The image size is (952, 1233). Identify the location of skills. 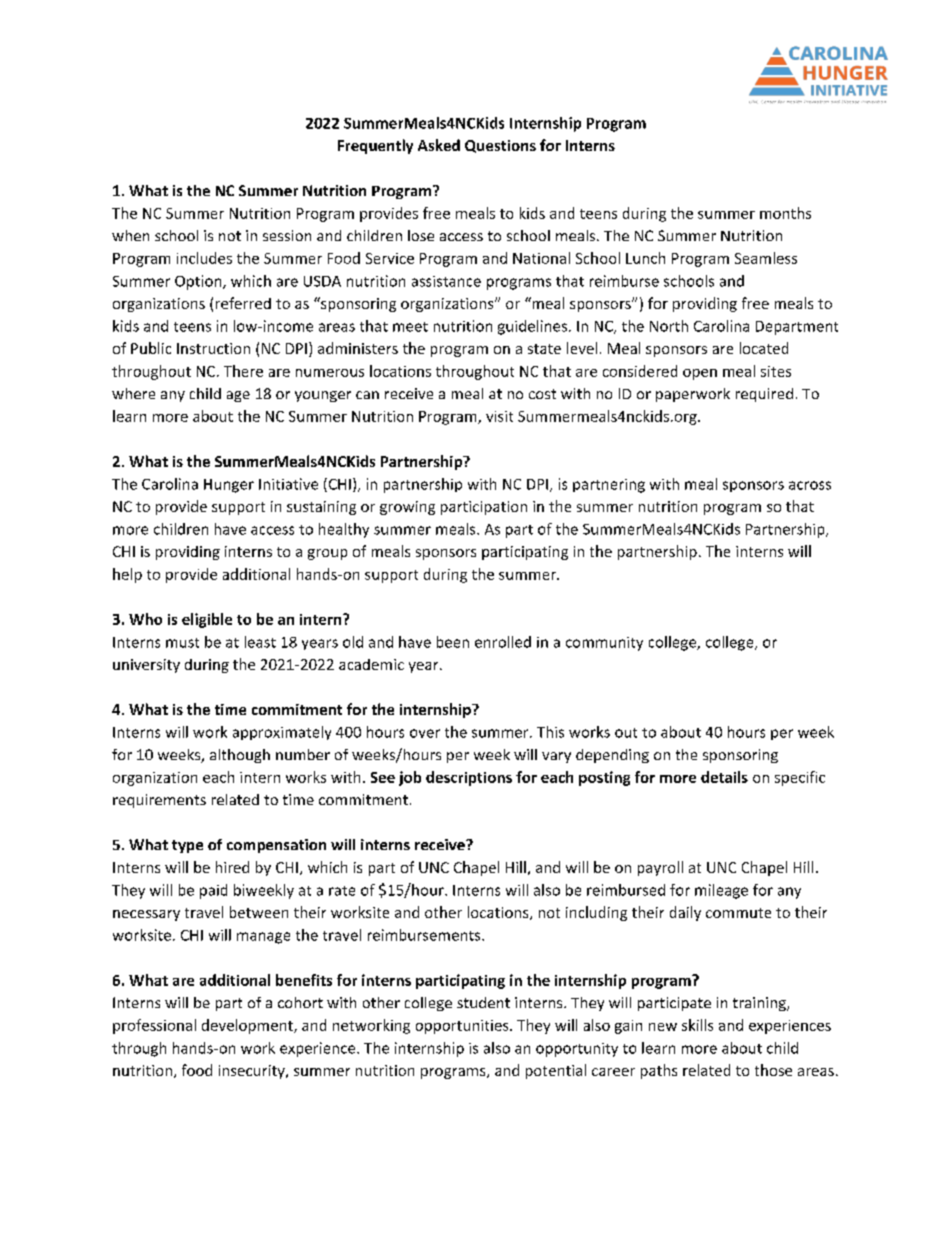
(697, 1025).
